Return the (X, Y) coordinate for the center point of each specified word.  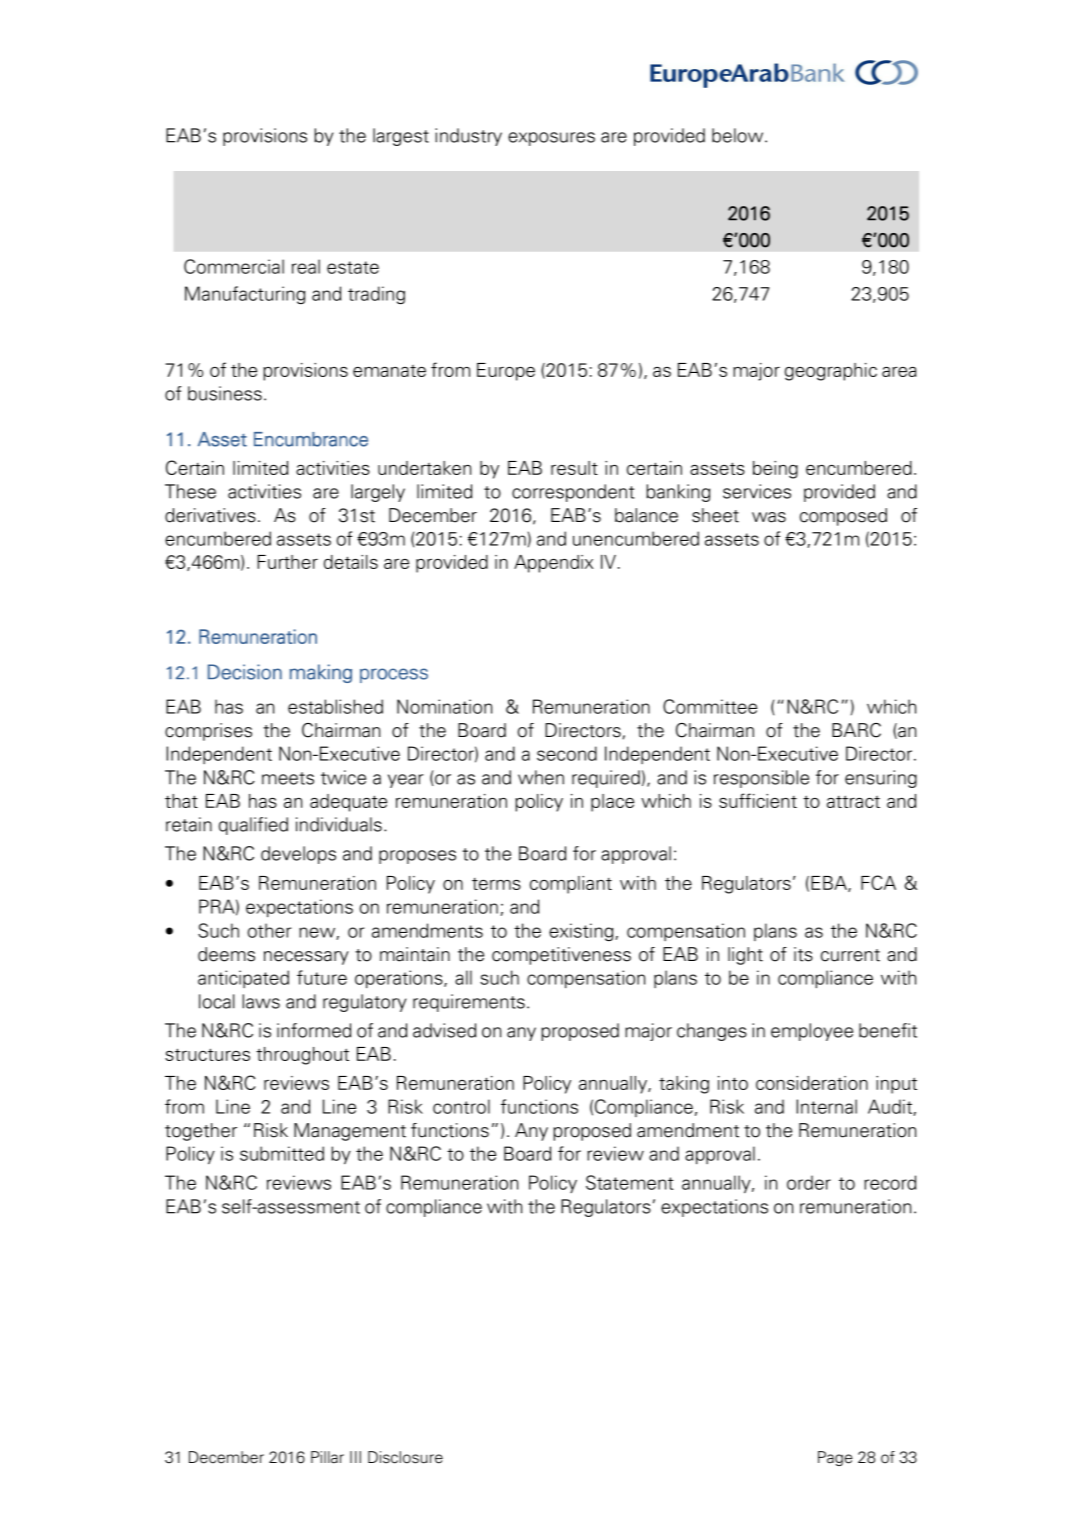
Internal (826, 1106)
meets (288, 778)
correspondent (573, 493)
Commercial (234, 266)
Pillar (327, 1457)
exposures (551, 139)
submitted (282, 1153)
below (739, 135)
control (461, 1106)
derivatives (210, 515)
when (541, 777)
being (775, 470)
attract (853, 801)
